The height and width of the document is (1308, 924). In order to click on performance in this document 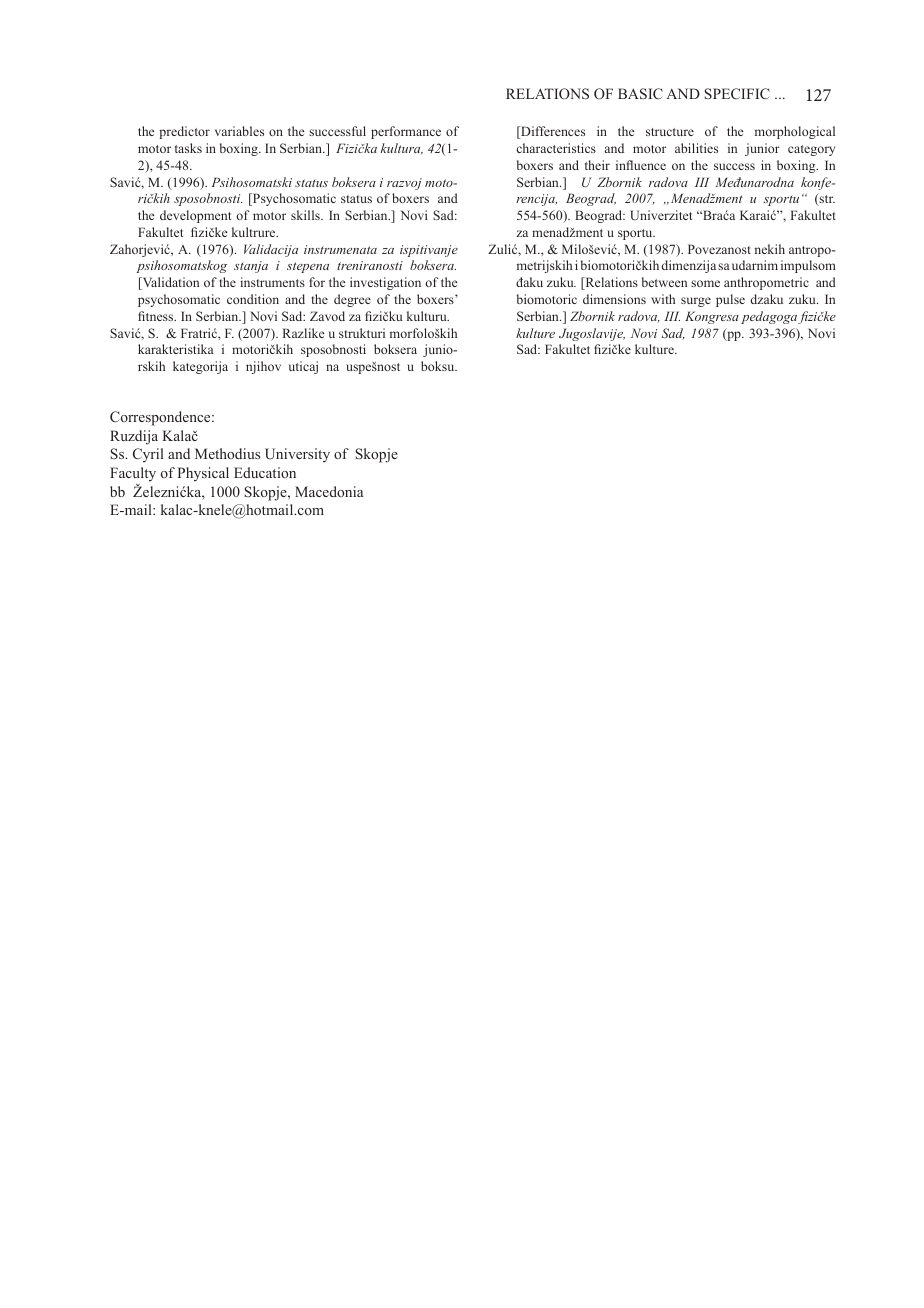, I will do `click(406, 132)`.
